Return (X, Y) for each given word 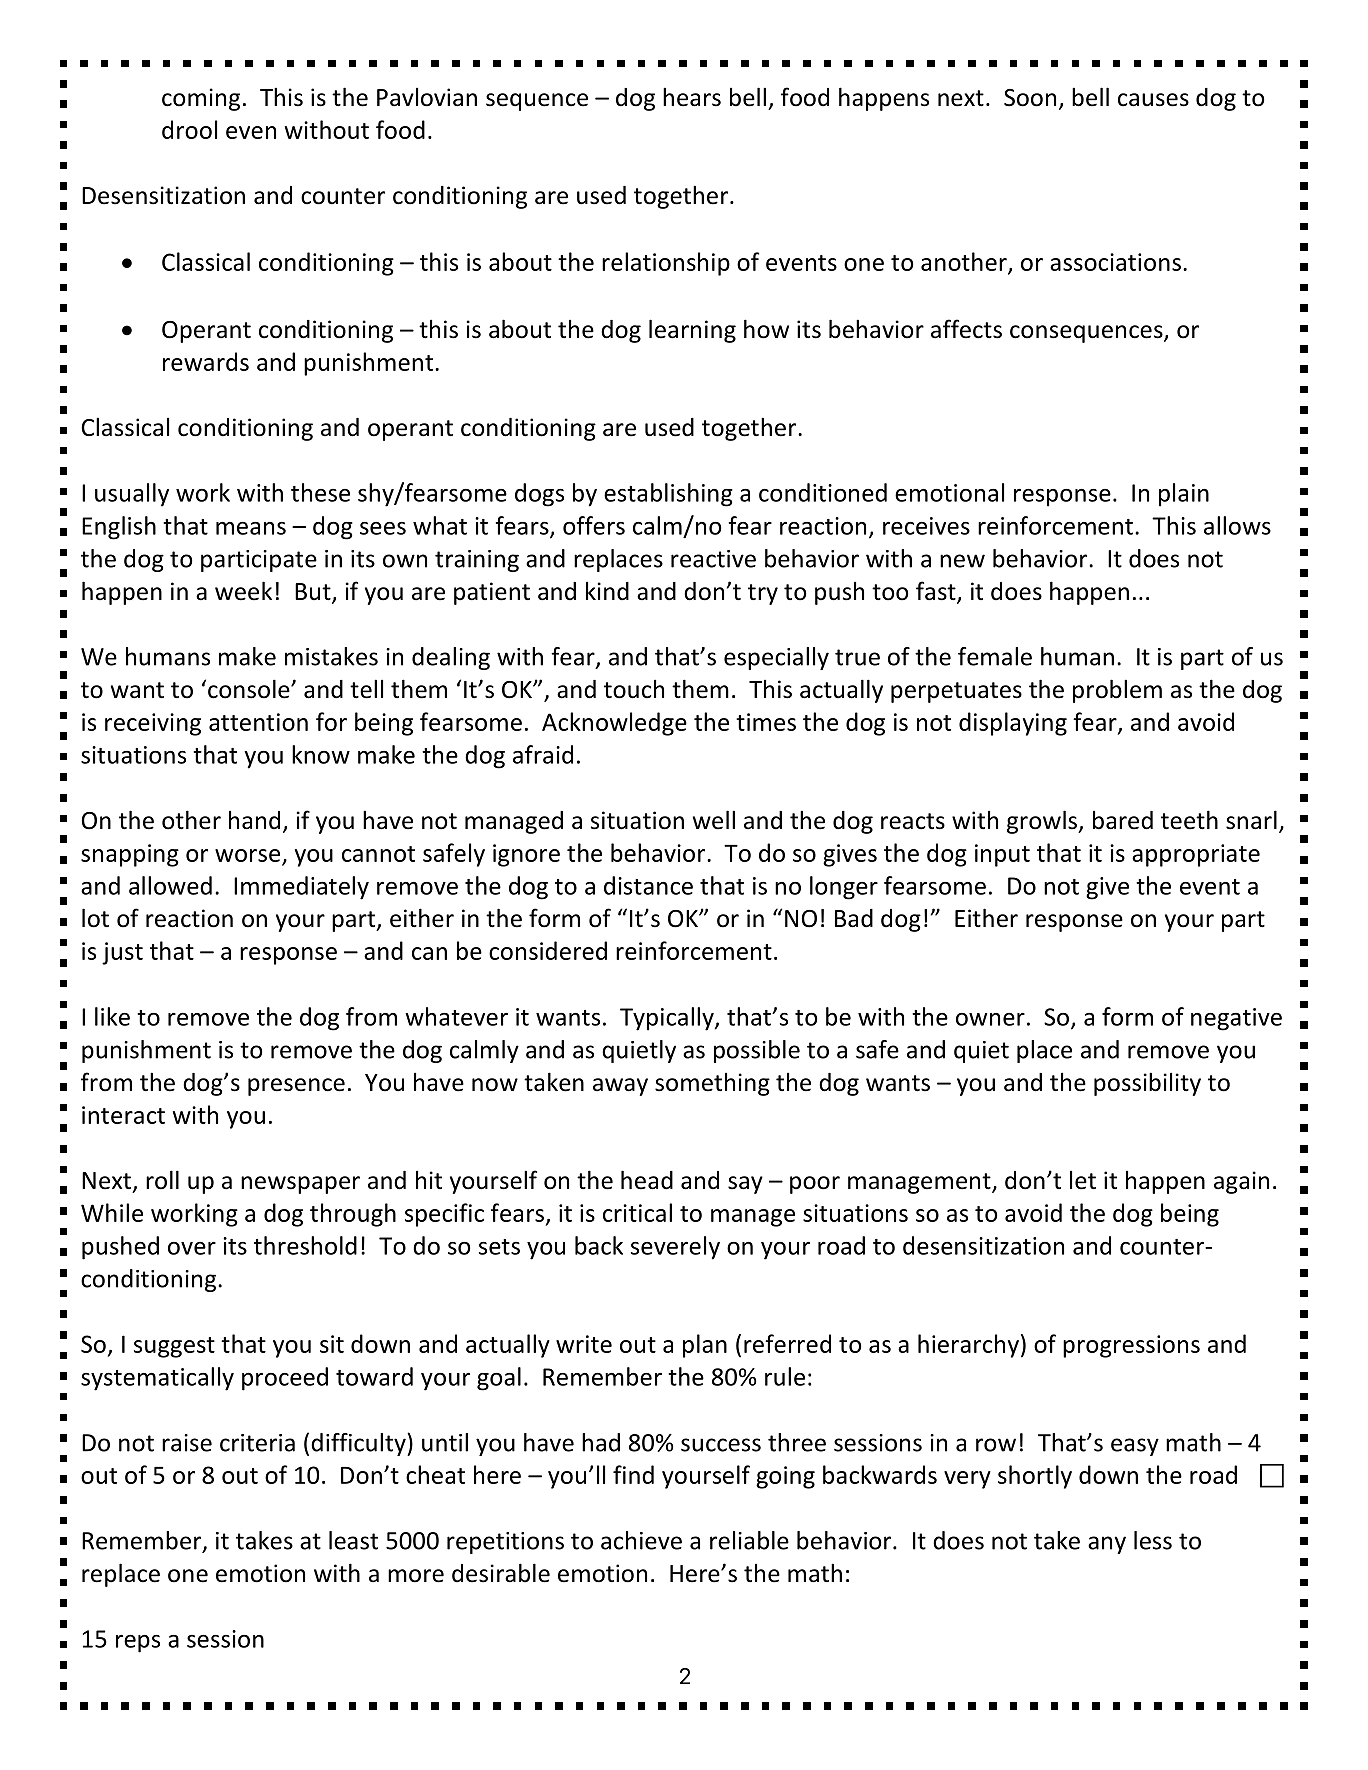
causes (1153, 100)
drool (189, 129)
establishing (668, 495)
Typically (668, 1019)
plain (1184, 495)
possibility (1147, 1084)
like (112, 1016)
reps (138, 1644)
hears (692, 97)
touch (634, 689)
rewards (206, 361)
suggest (174, 1347)
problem (1117, 691)
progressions (1131, 1346)
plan (705, 1346)
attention (258, 722)
